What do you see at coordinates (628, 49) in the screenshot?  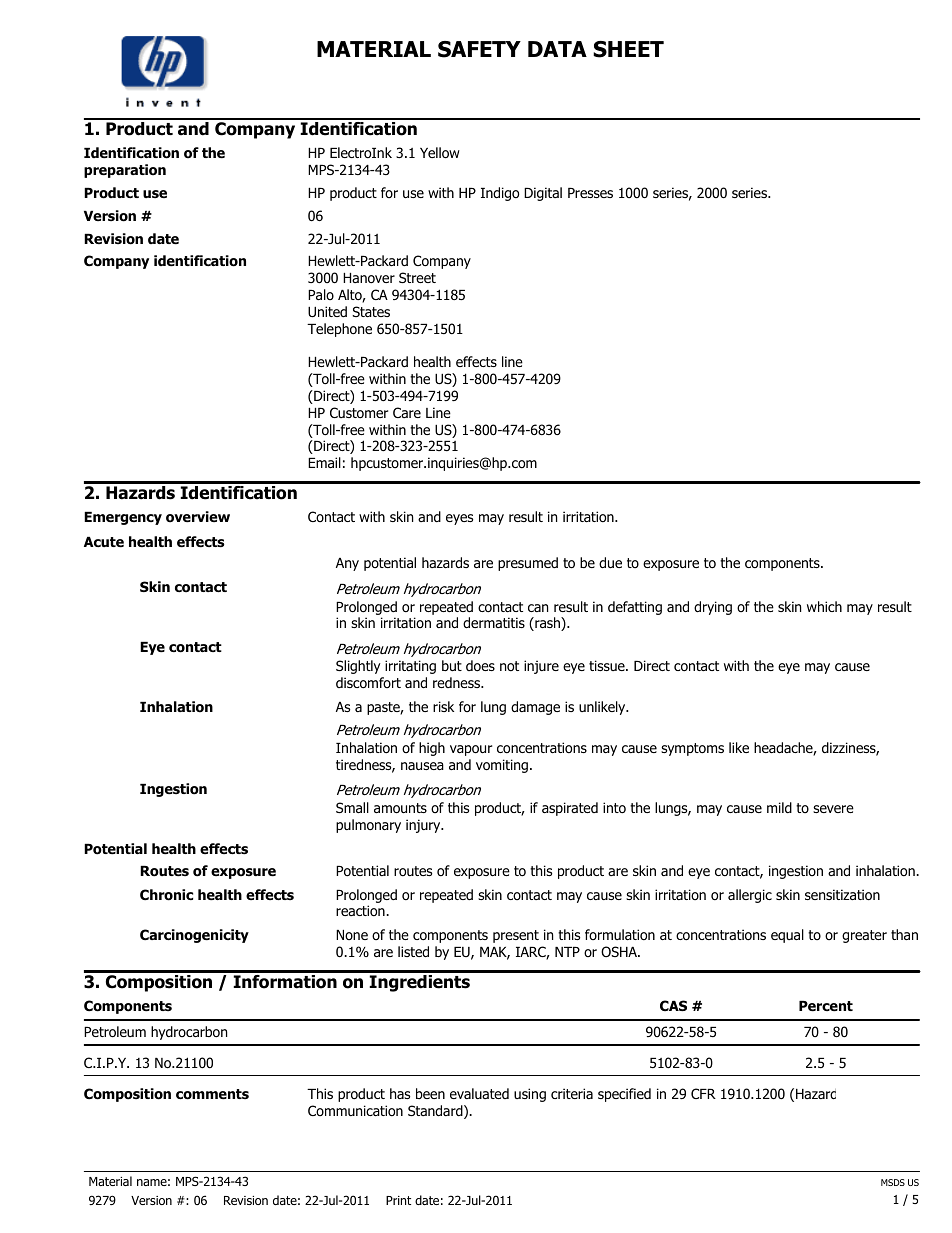 I see `SHEET` at bounding box center [628, 49].
